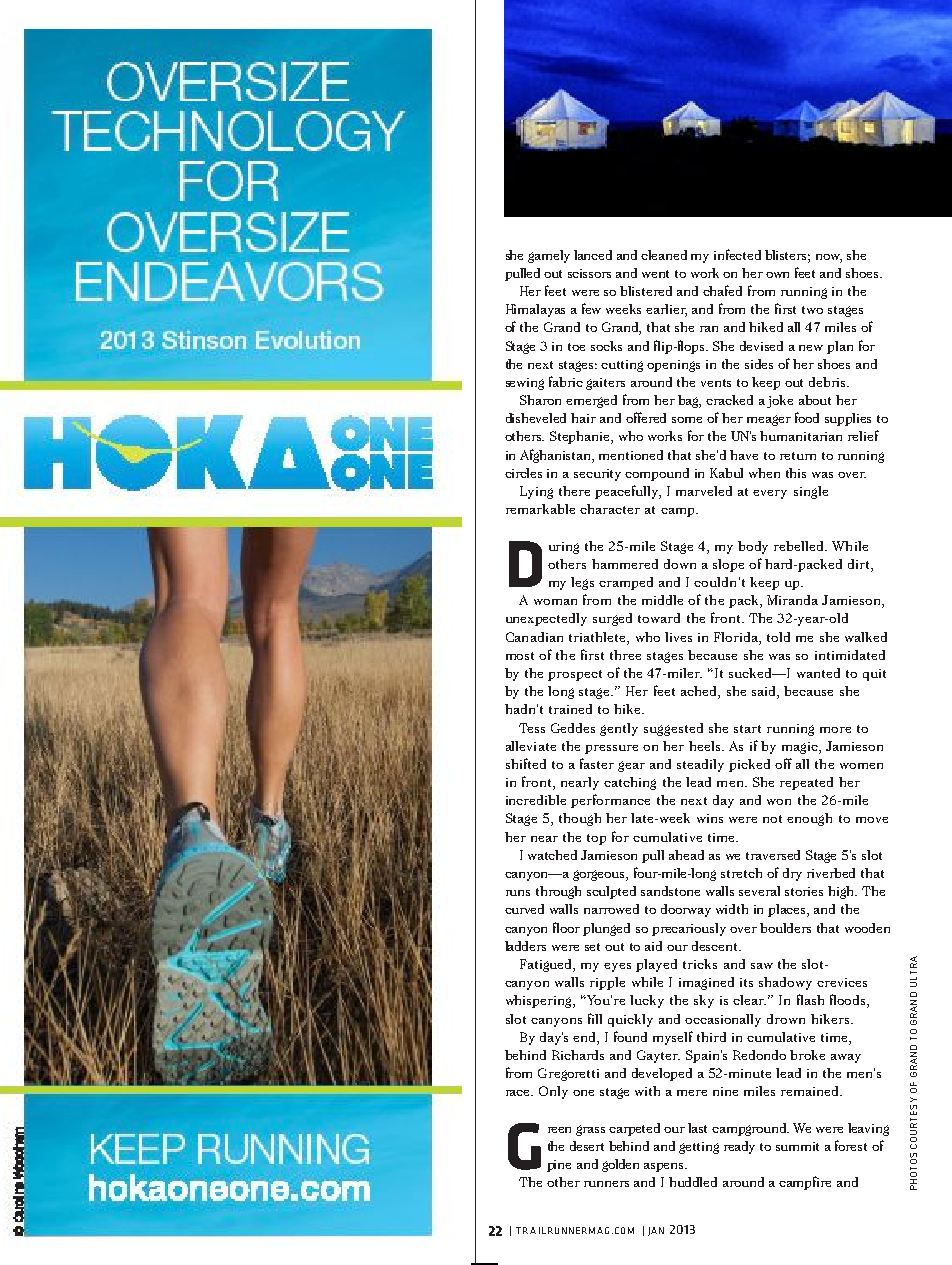 The width and height of the screenshot is (952, 1265). What do you see at coordinates (811, 492) in the screenshot?
I see `single` at bounding box center [811, 492].
